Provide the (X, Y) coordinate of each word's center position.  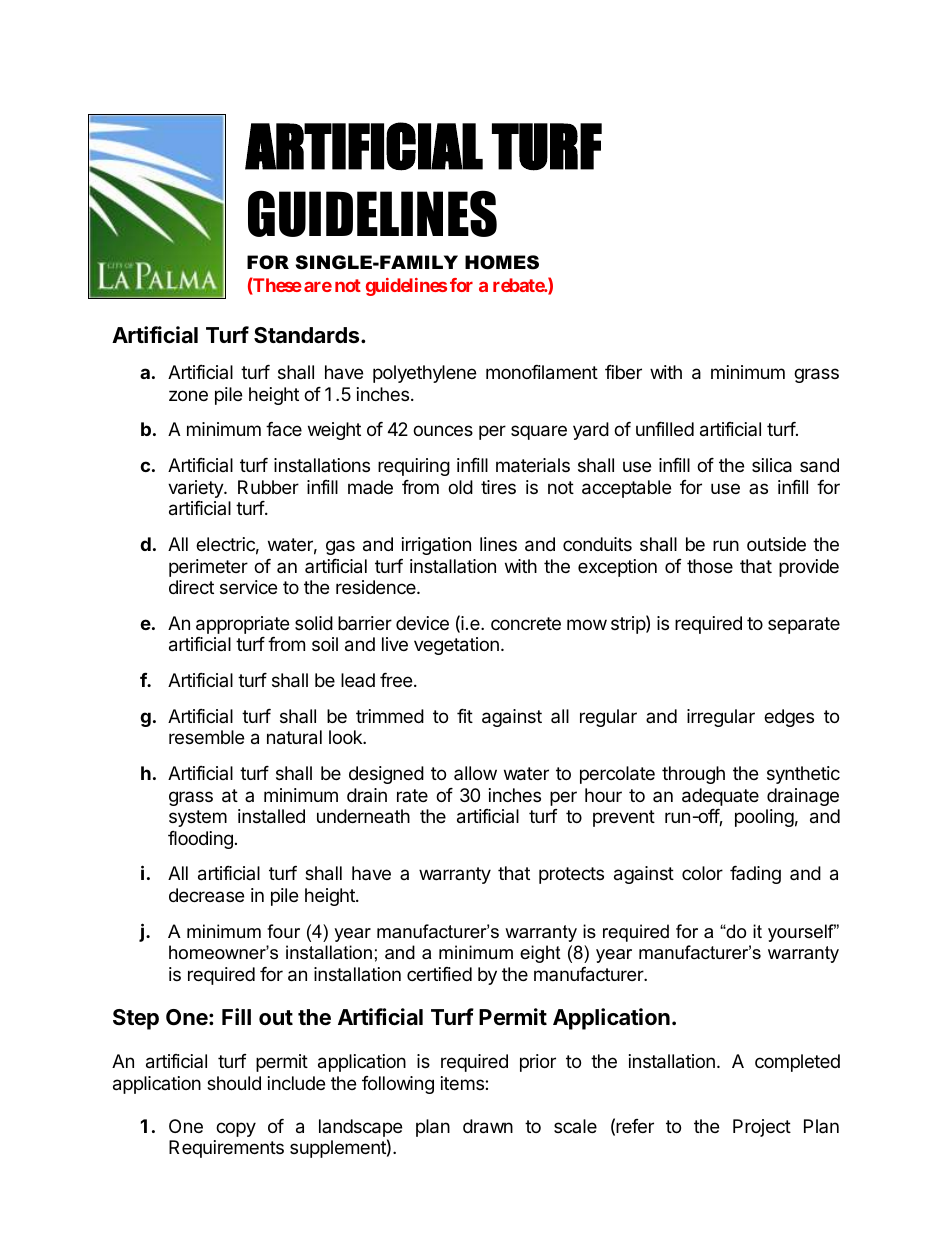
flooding (200, 840)
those (710, 566)
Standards (308, 335)
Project (762, 1128)
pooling (764, 818)
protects (571, 875)
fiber (623, 372)
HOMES (502, 262)
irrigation (436, 546)
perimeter (208, 568)
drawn (488, 1126)
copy (236, 1129)
